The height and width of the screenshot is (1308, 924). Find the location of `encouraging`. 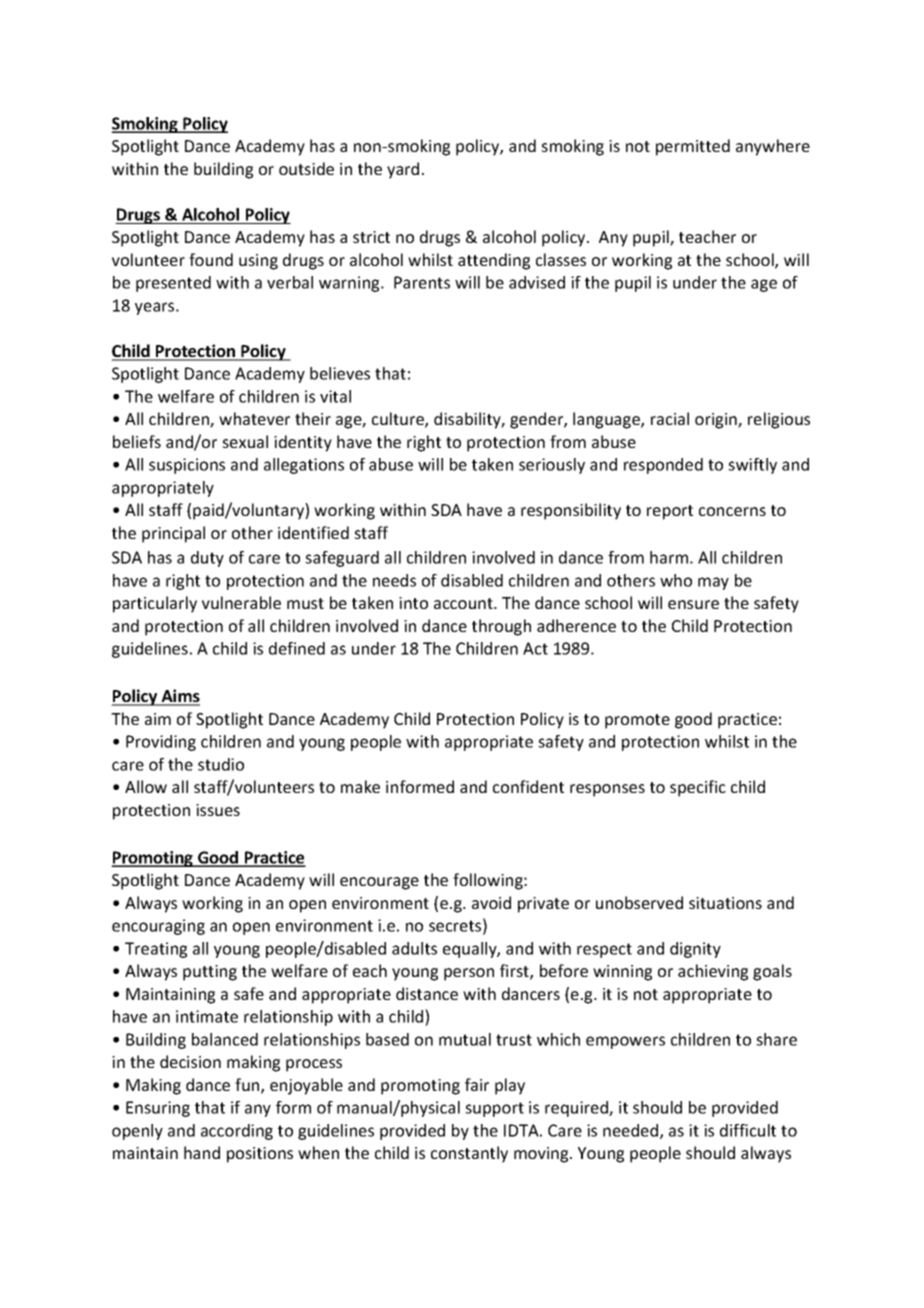

encouraging is located at coordinates (158, 927).
